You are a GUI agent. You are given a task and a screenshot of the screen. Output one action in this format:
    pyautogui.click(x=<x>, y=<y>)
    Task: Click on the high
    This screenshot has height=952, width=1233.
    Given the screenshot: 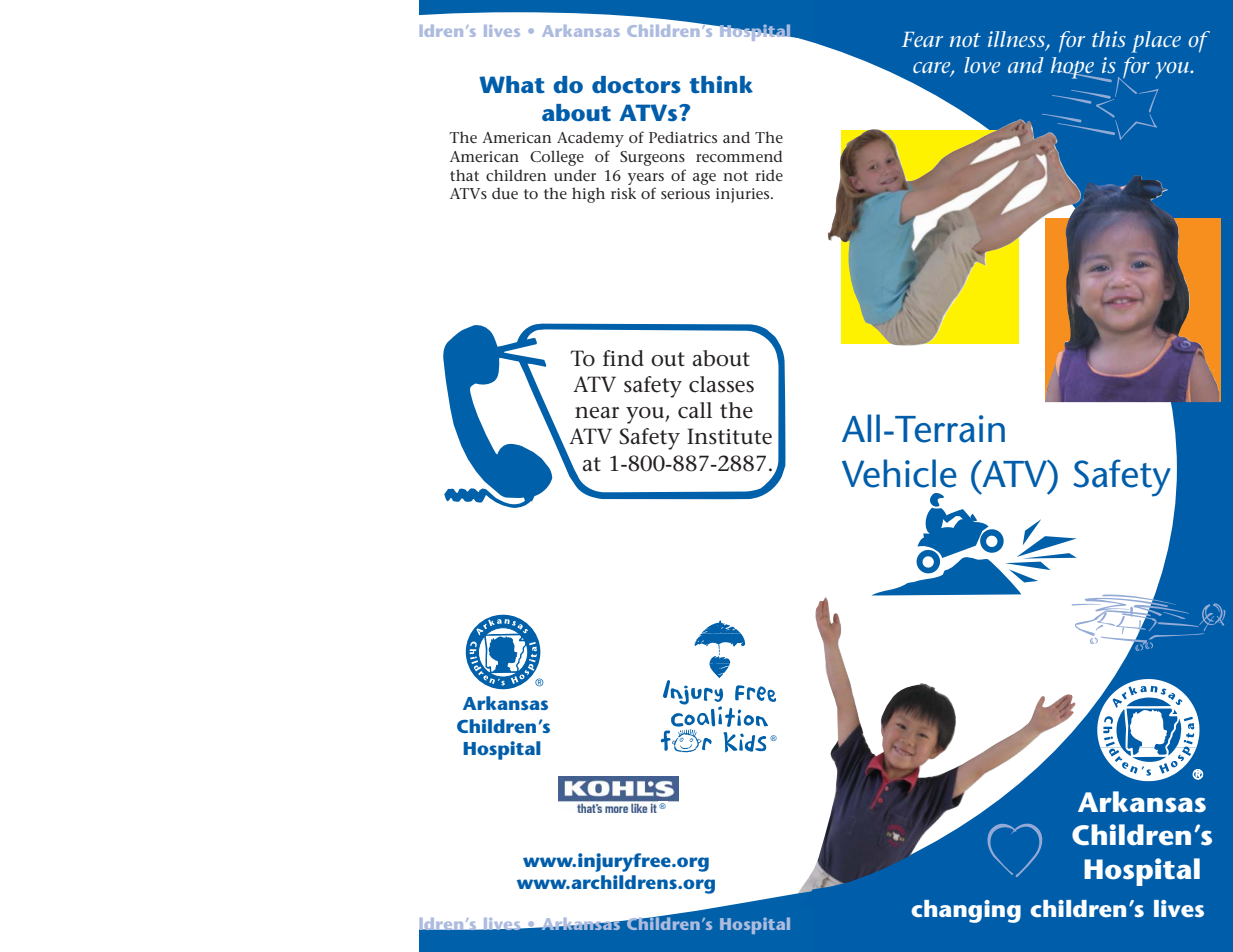 What is the action you would take?
    pyautogui.click(x=588, y=195)
